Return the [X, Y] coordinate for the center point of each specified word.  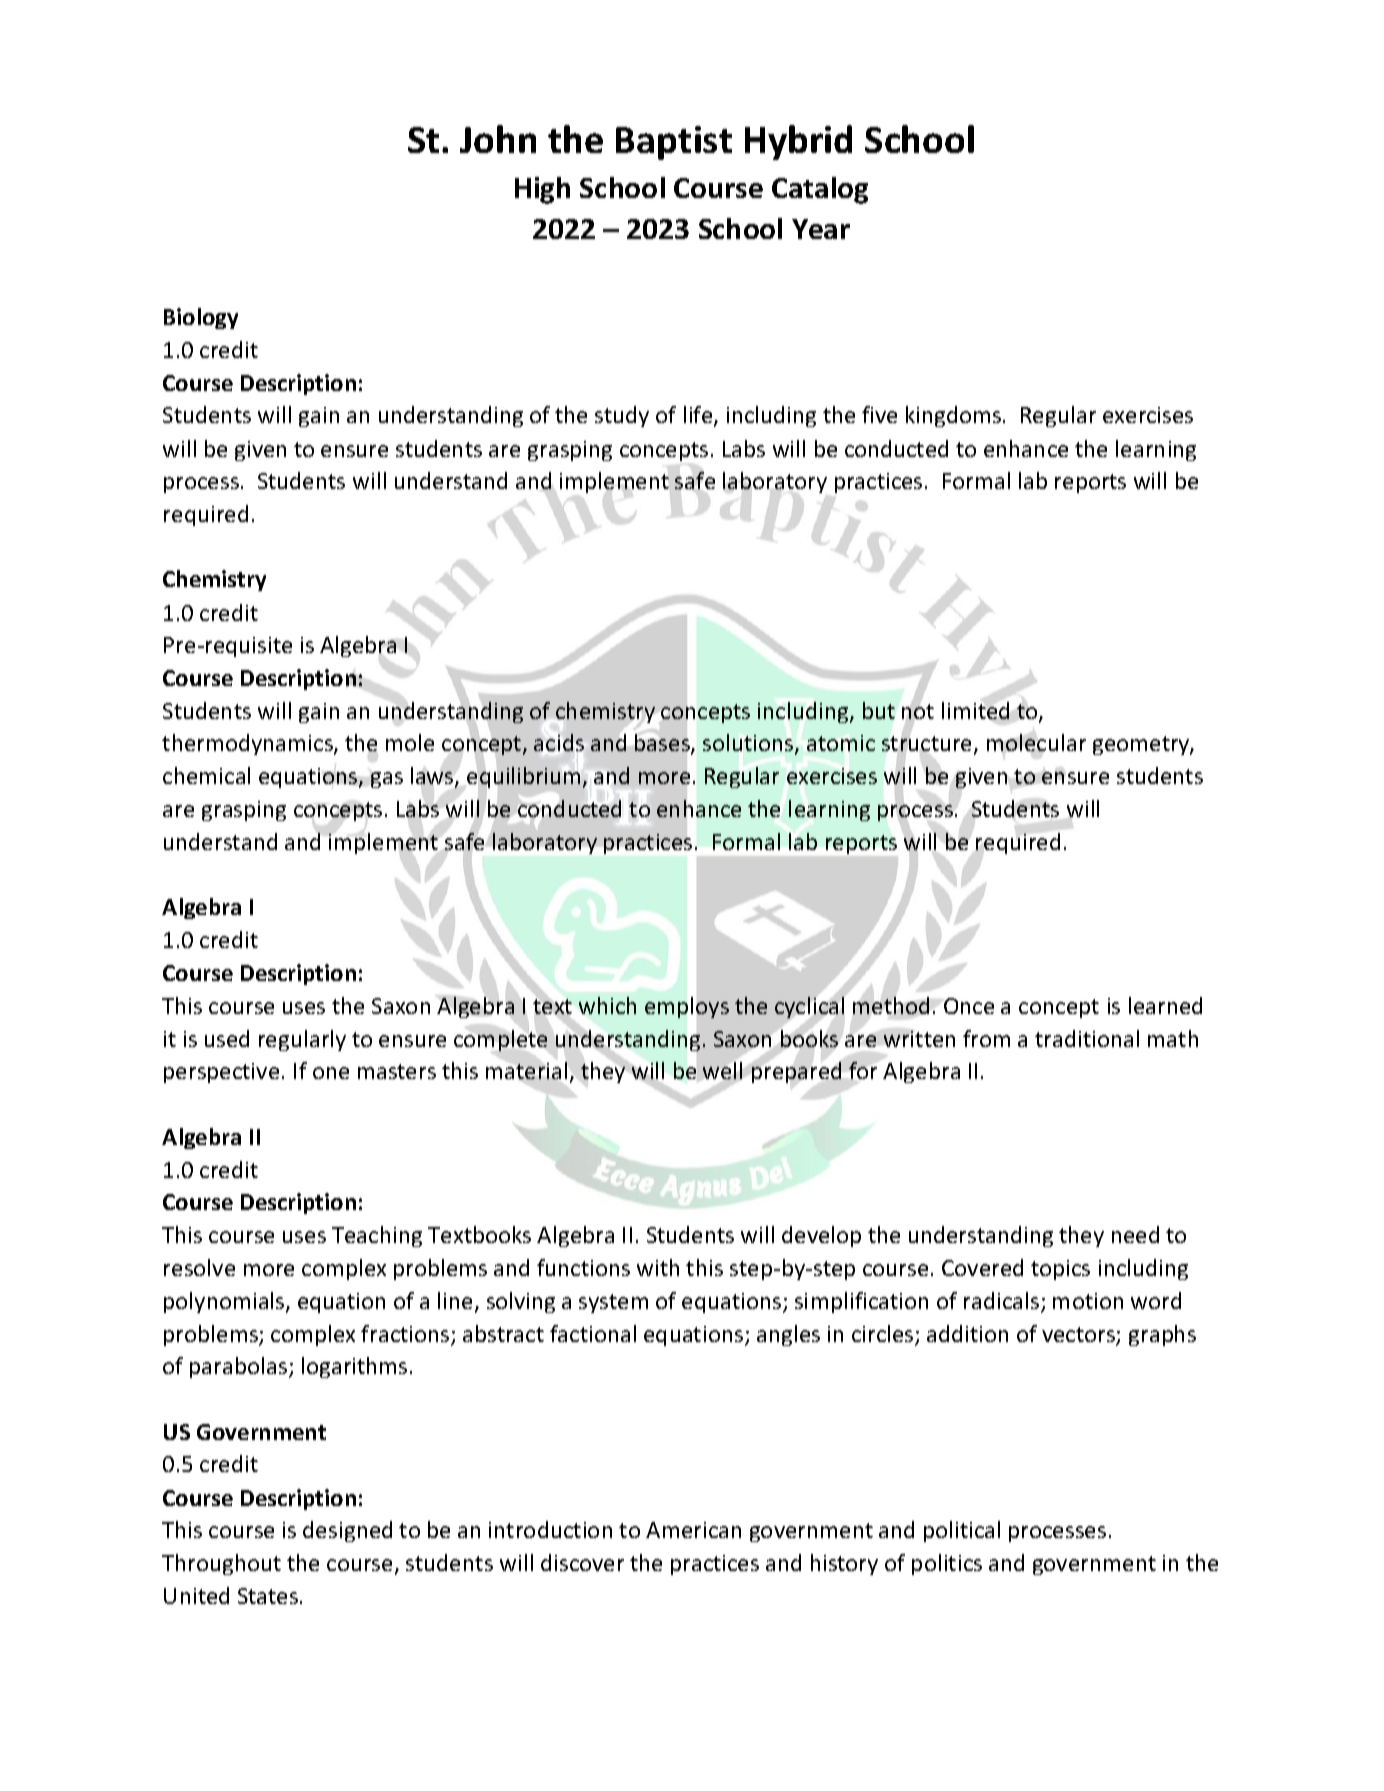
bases [663, 744]
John [498, 139]
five [879, 414]
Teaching [377, 1236]
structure [928, 745]
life [699, 416]
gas [387, 780]
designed [347, 1531]
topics [1060, 1270]
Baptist [674, 143]
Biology [201, 318]
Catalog [820, 190]
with [658, 1267]
